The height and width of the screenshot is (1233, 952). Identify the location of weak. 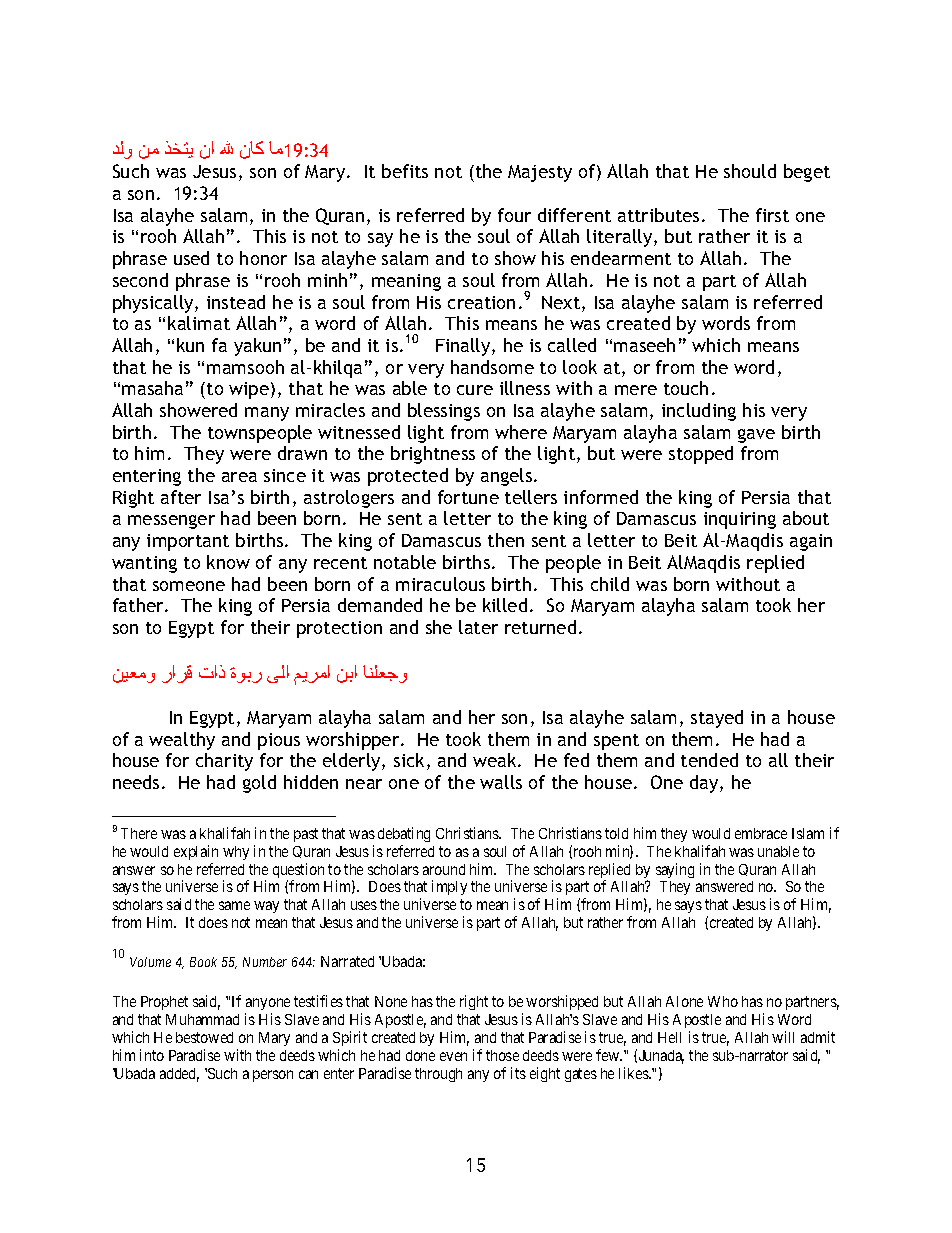
(496, 760).
